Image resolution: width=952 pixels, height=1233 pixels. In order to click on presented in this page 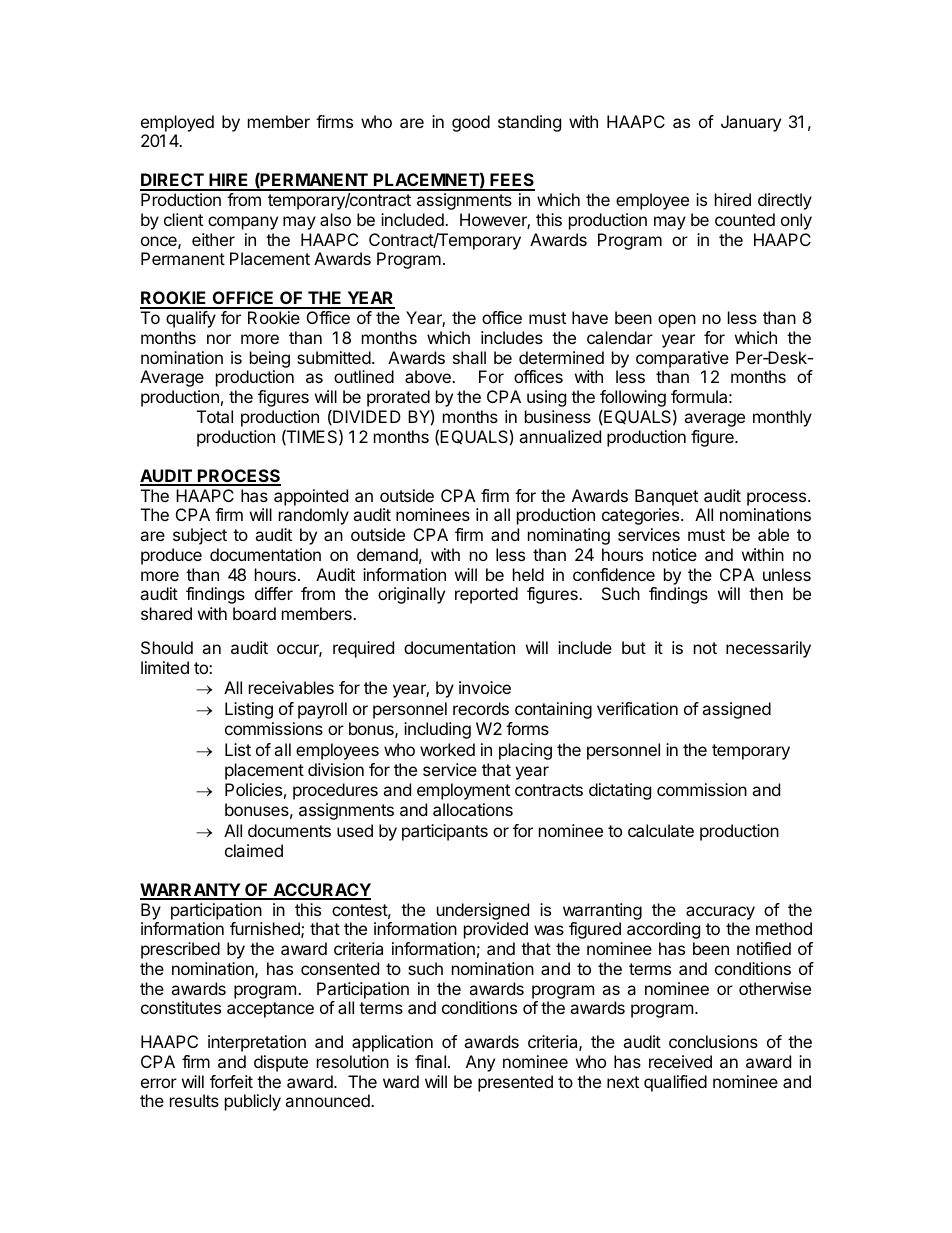, I will do `click(515, 1083)`.
